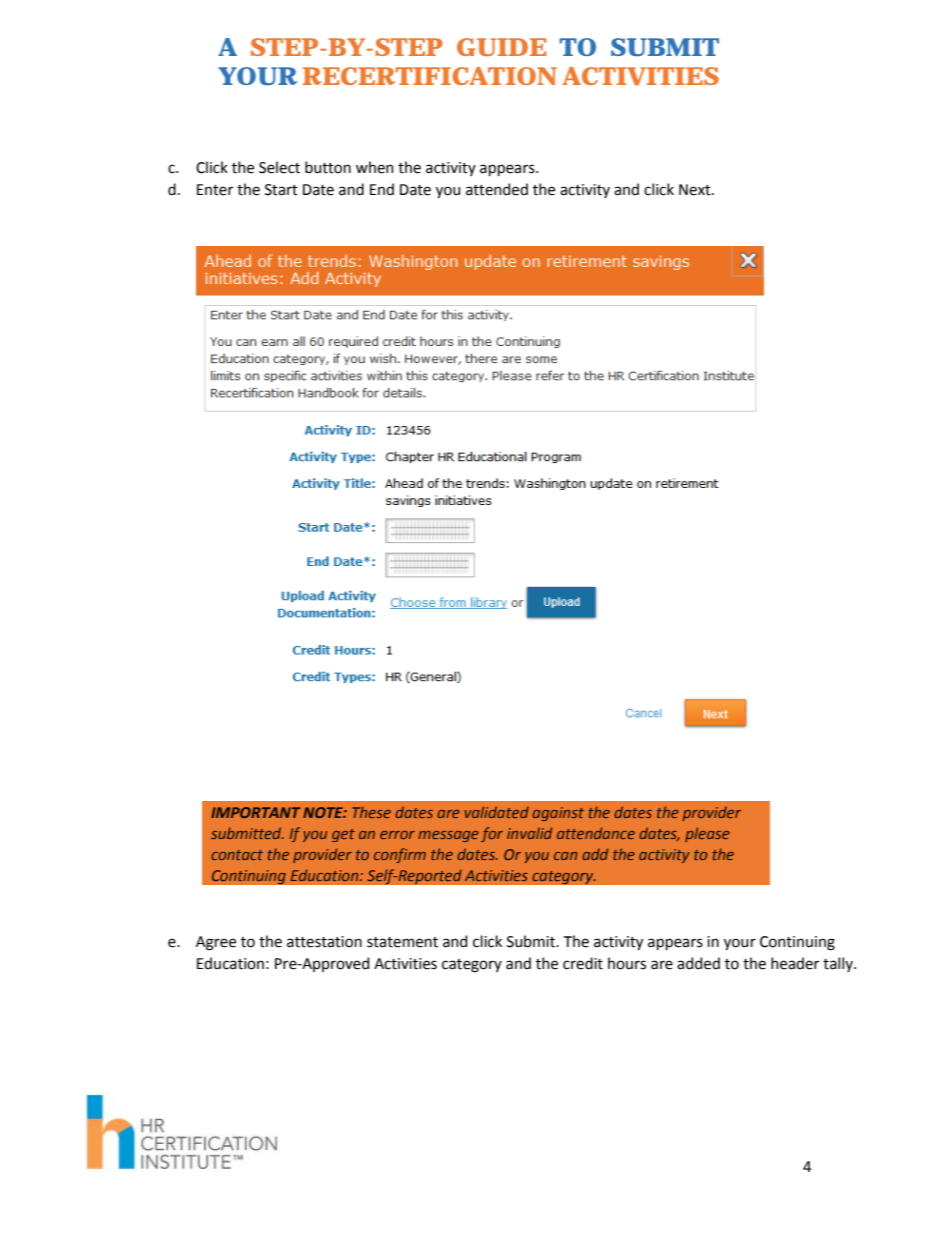  Describe the element at coordinates (279, 167) in the page. I see `Select` at that location.
